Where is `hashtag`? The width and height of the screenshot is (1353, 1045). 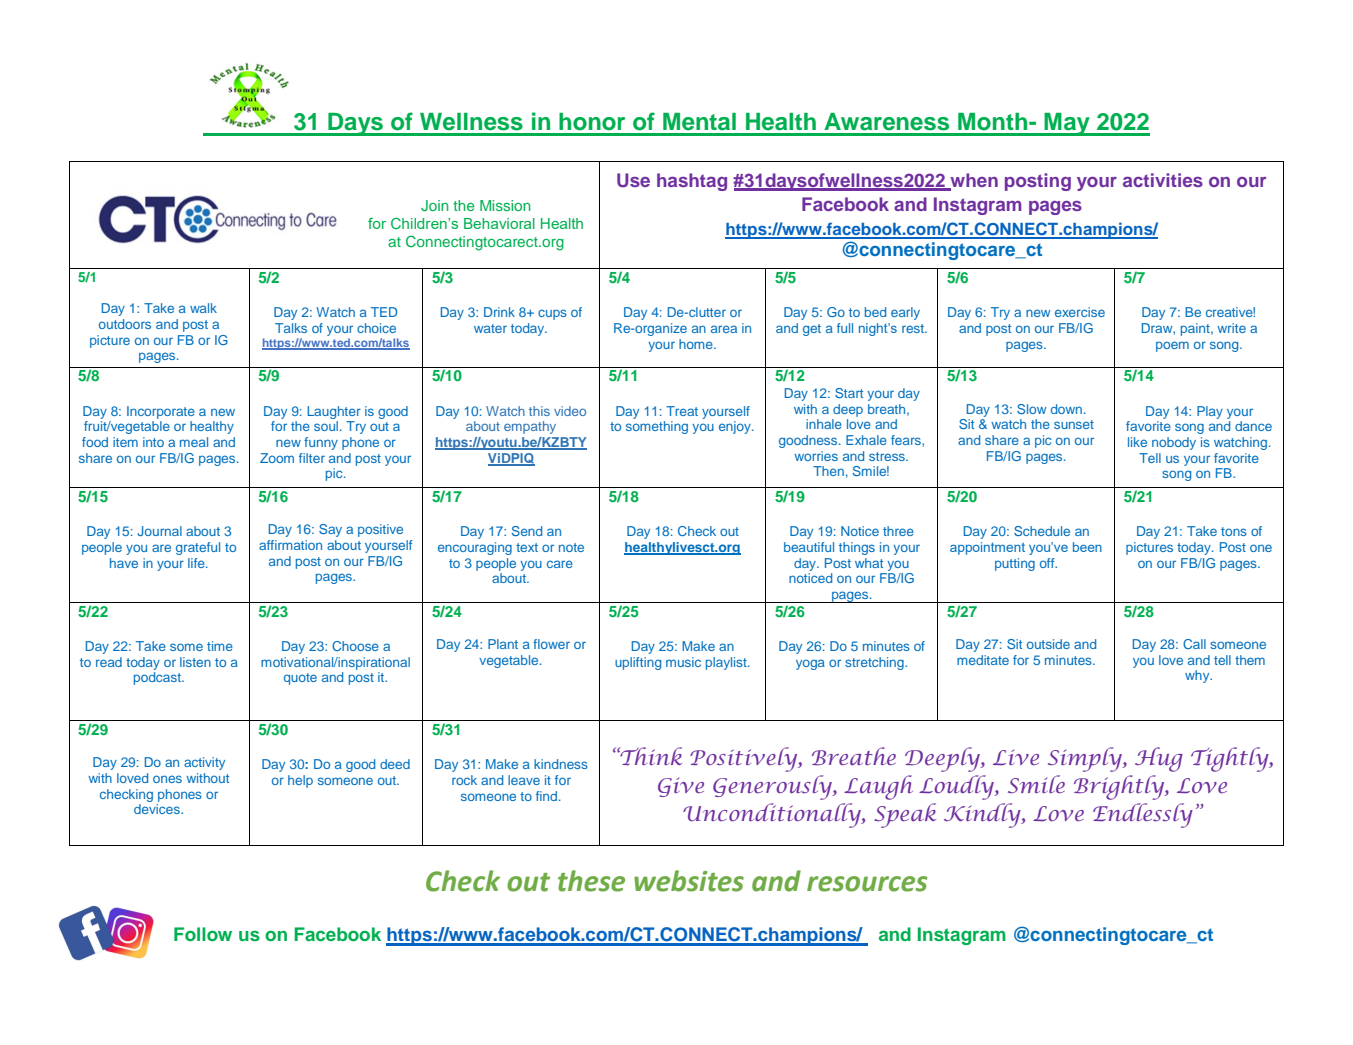
hashtag is located at coordinates (692, 182).
